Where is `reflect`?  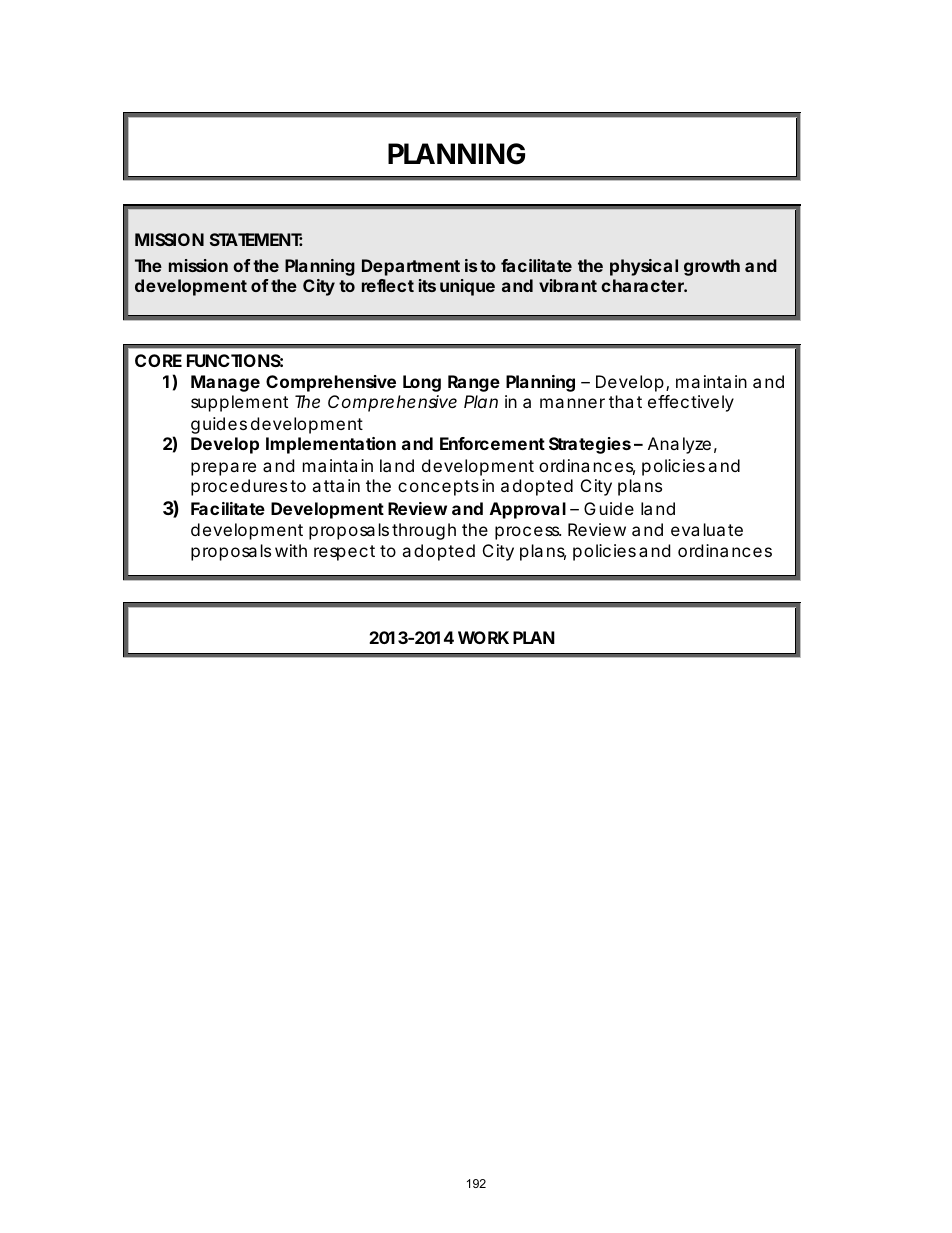 reflect is located at coordinates (388, 285).
